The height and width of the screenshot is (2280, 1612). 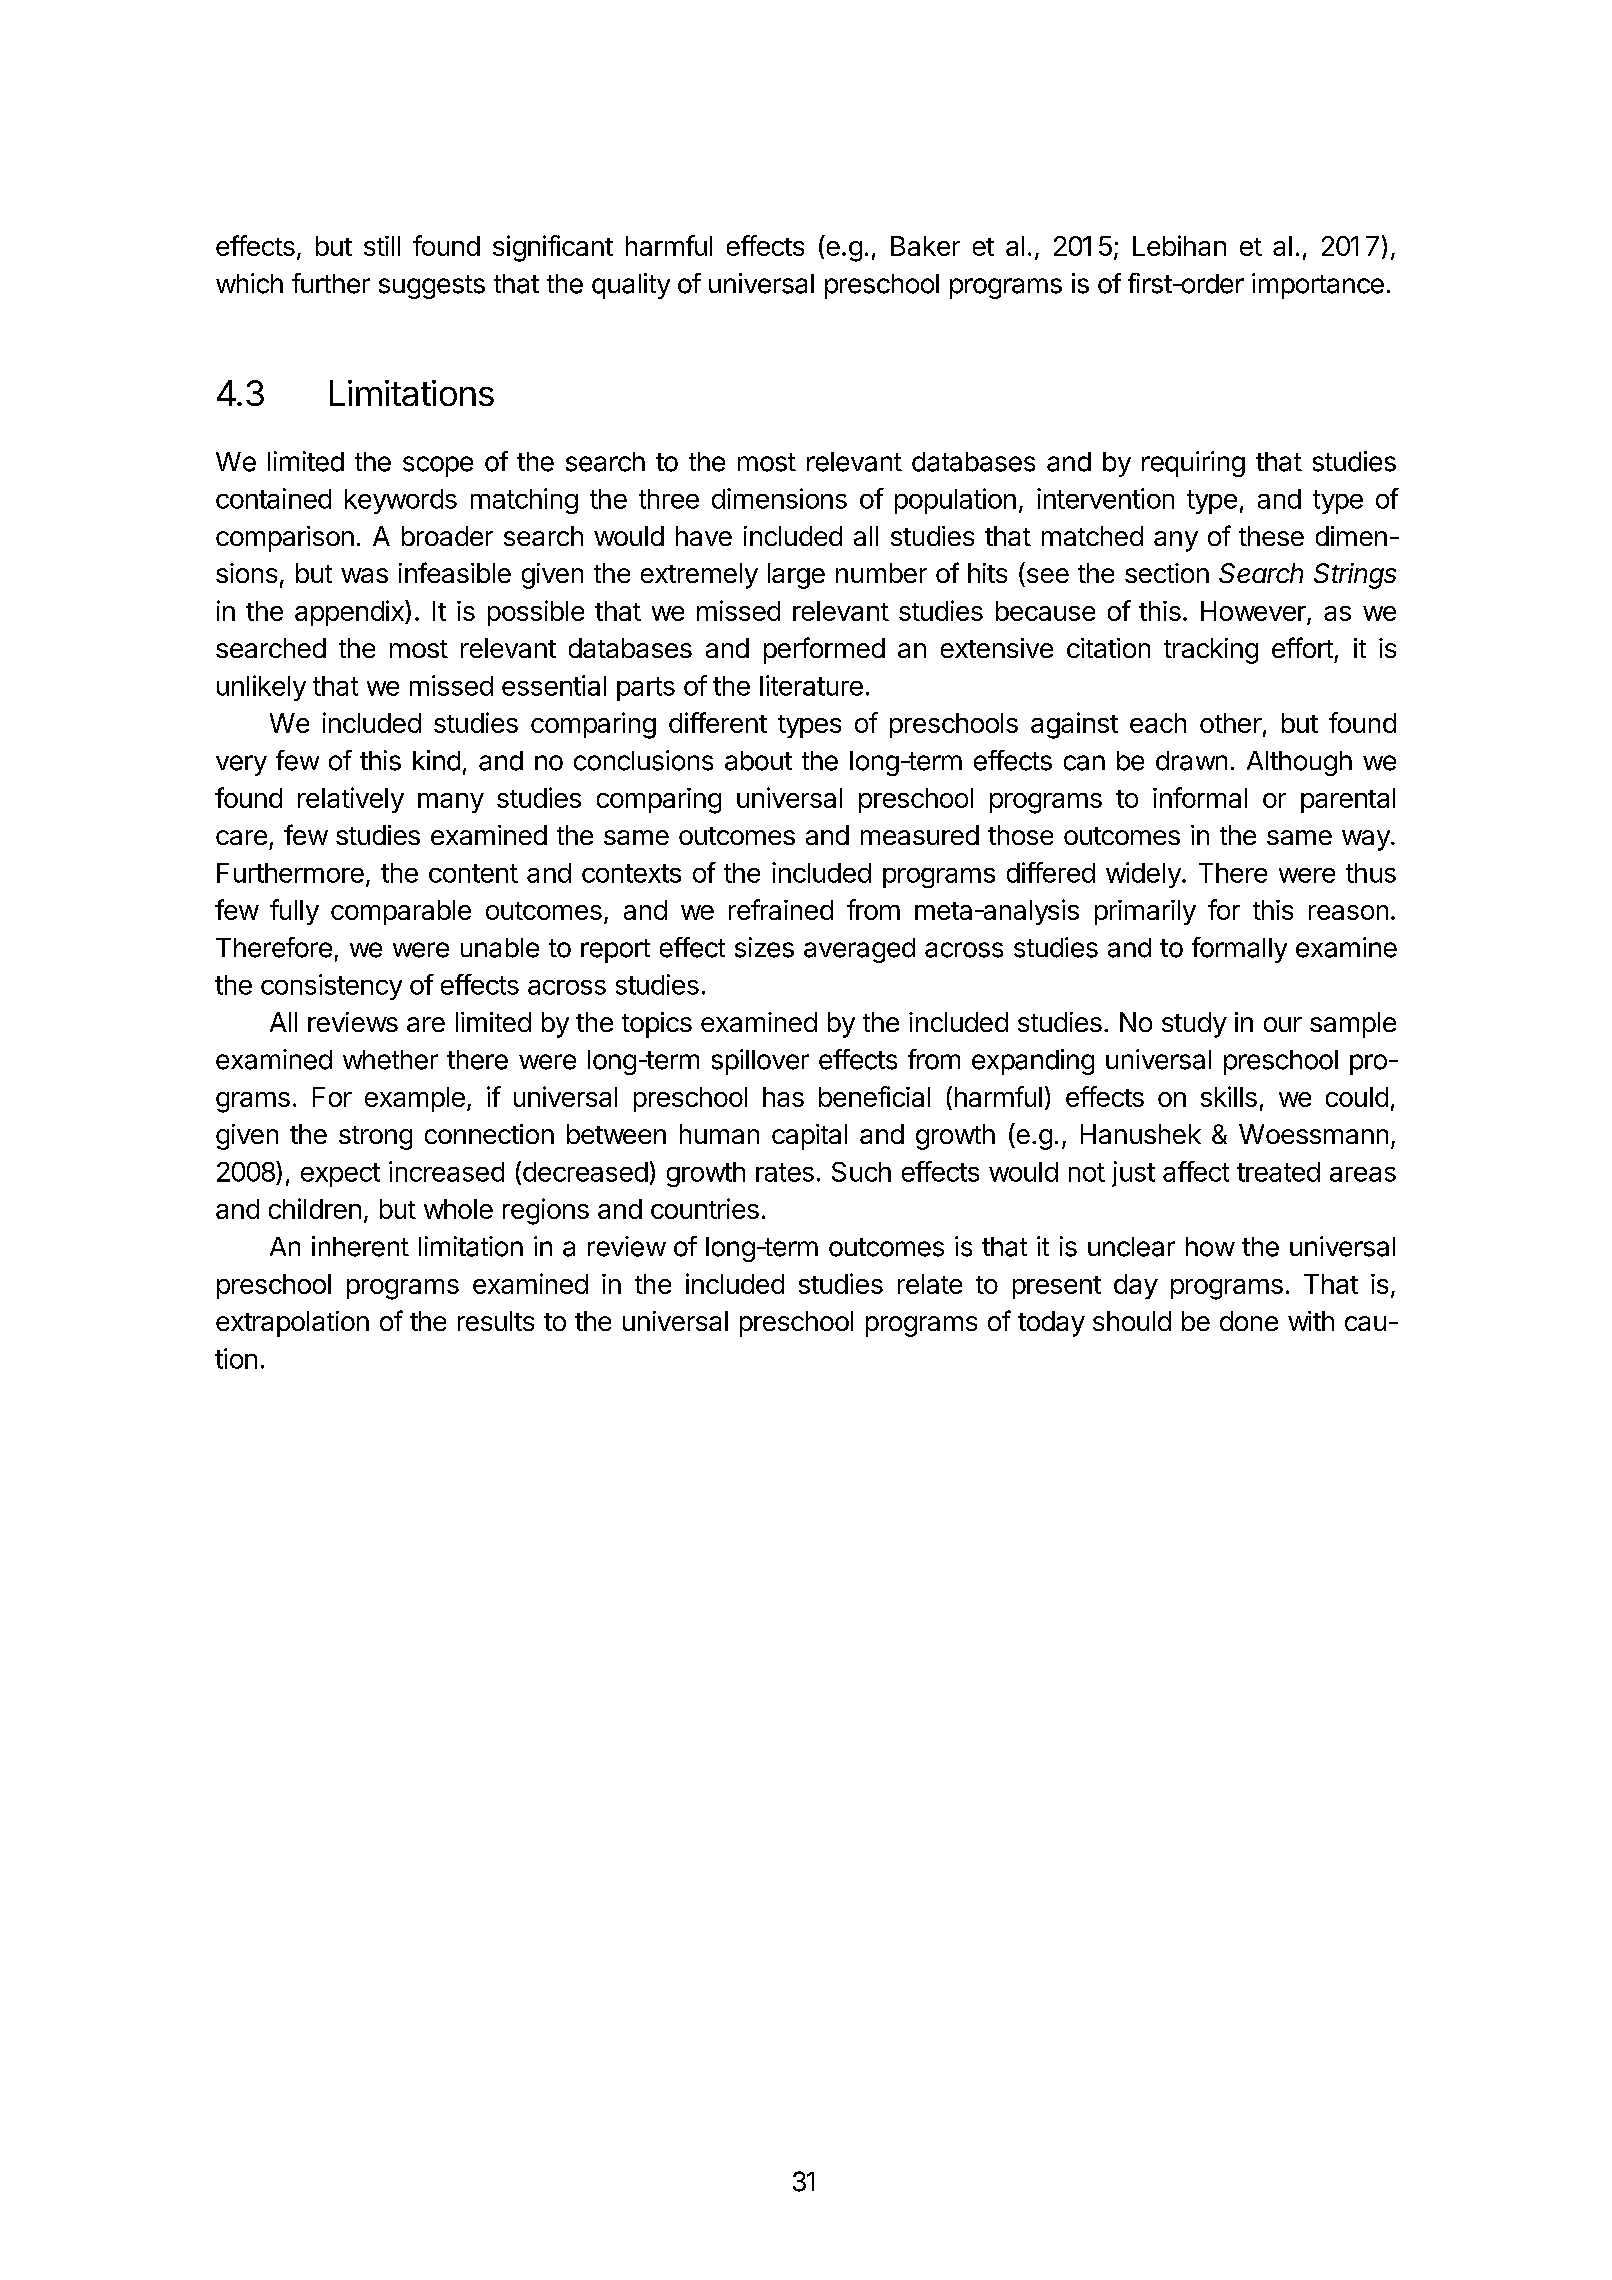 I want to click on inherent, so click(x=360, y=1246).
